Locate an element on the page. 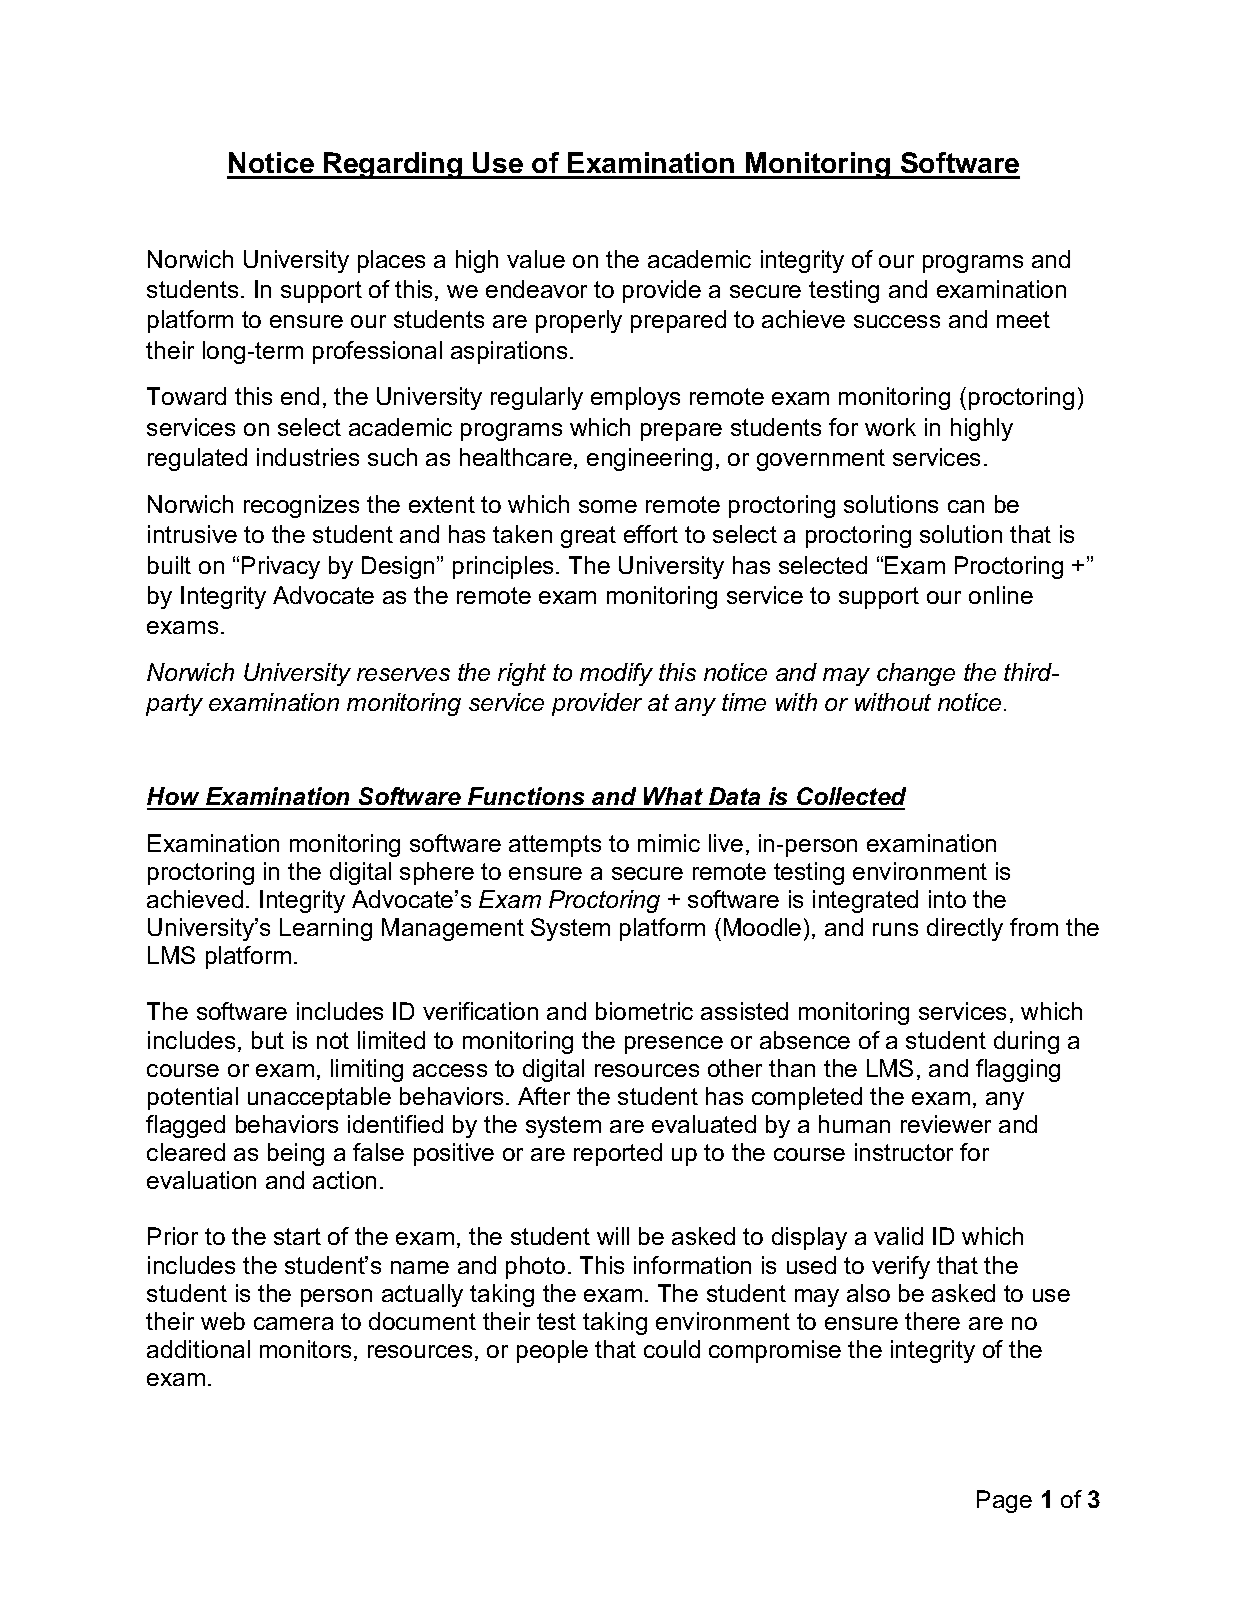  value is located at coordinates (536, 259).
